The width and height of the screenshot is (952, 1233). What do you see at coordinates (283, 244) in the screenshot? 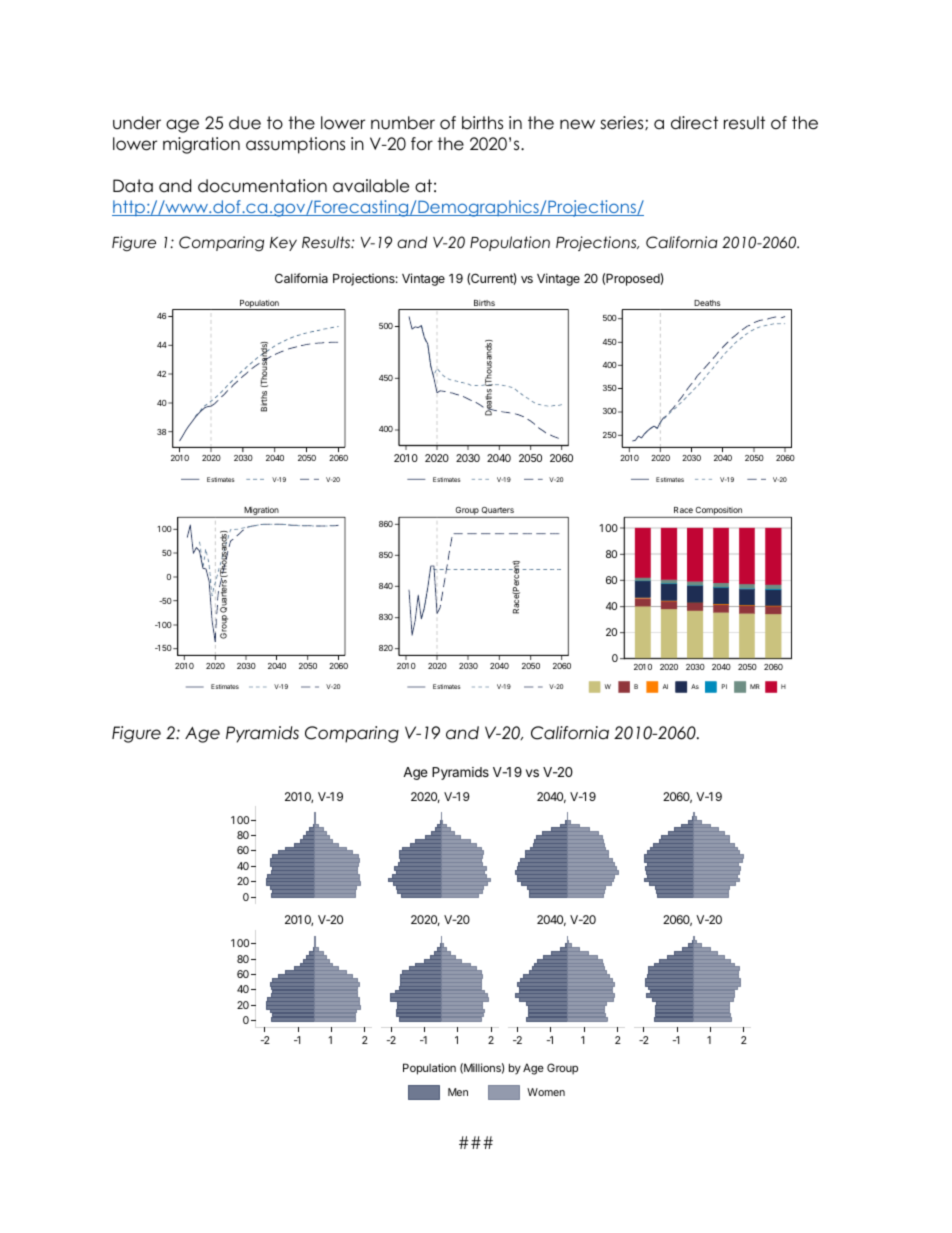
I see `Key` at bounding box center [283, 244].
